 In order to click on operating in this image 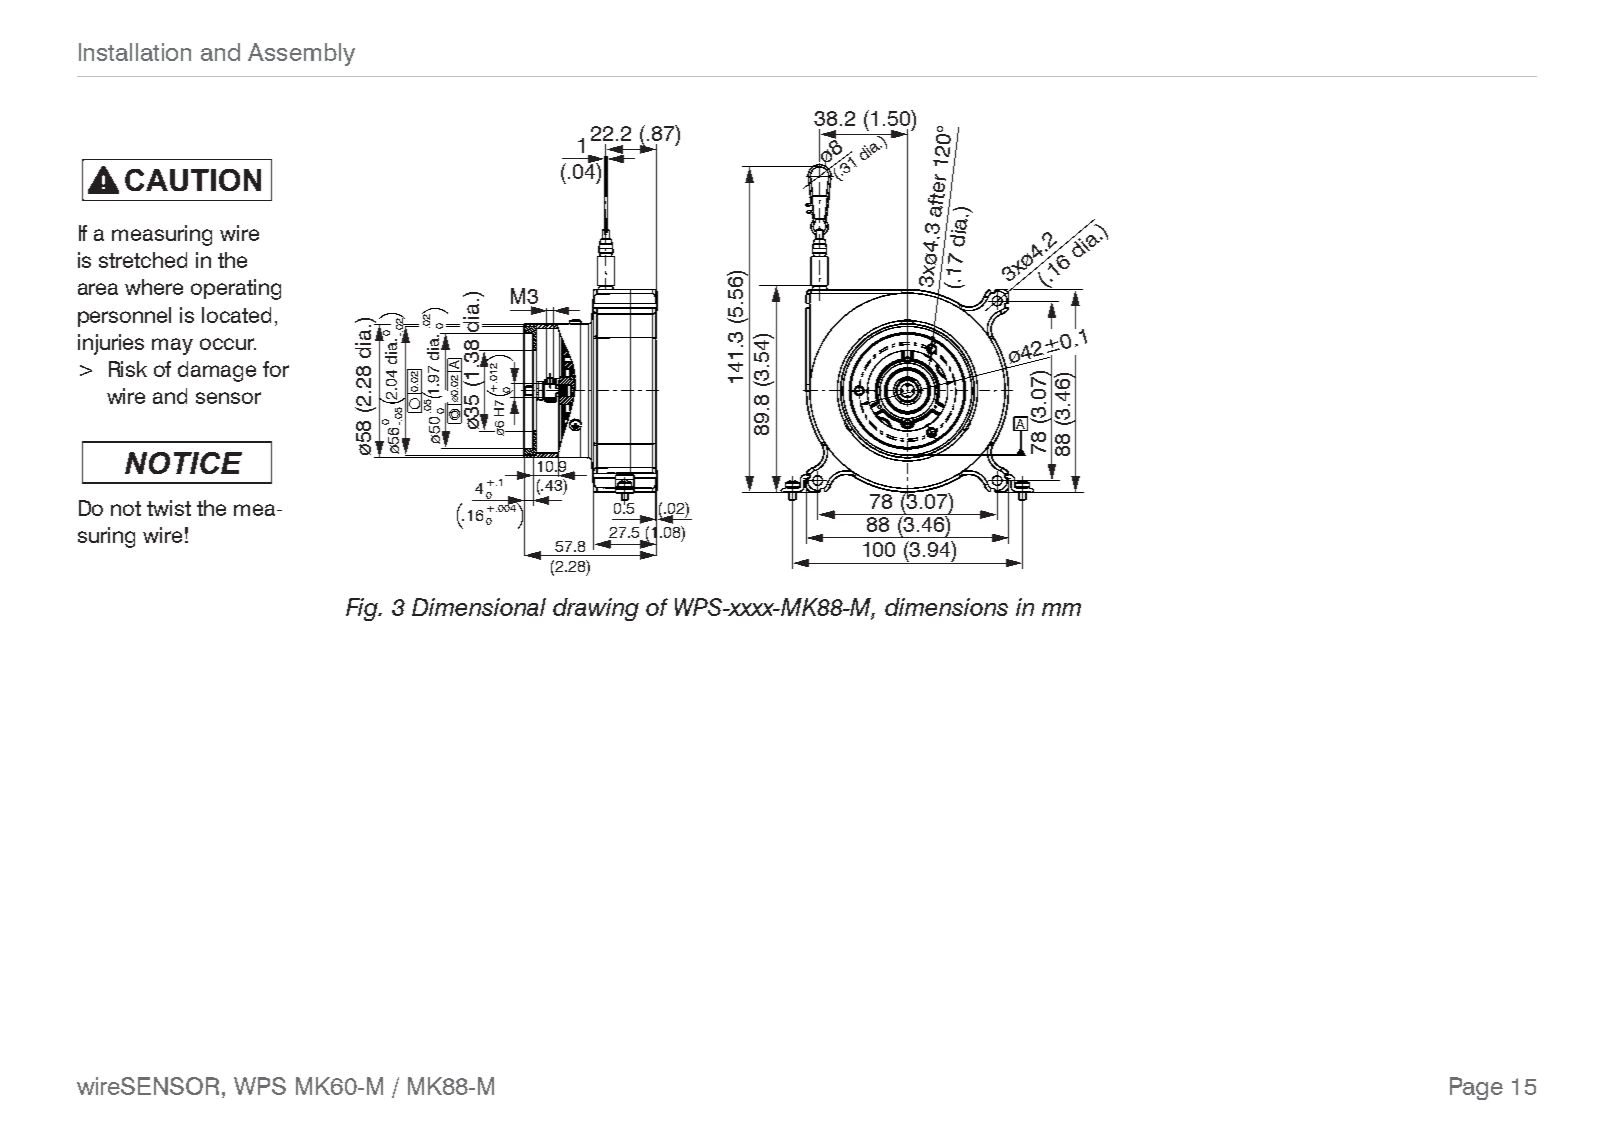, I will do `click(236, 289)`.
